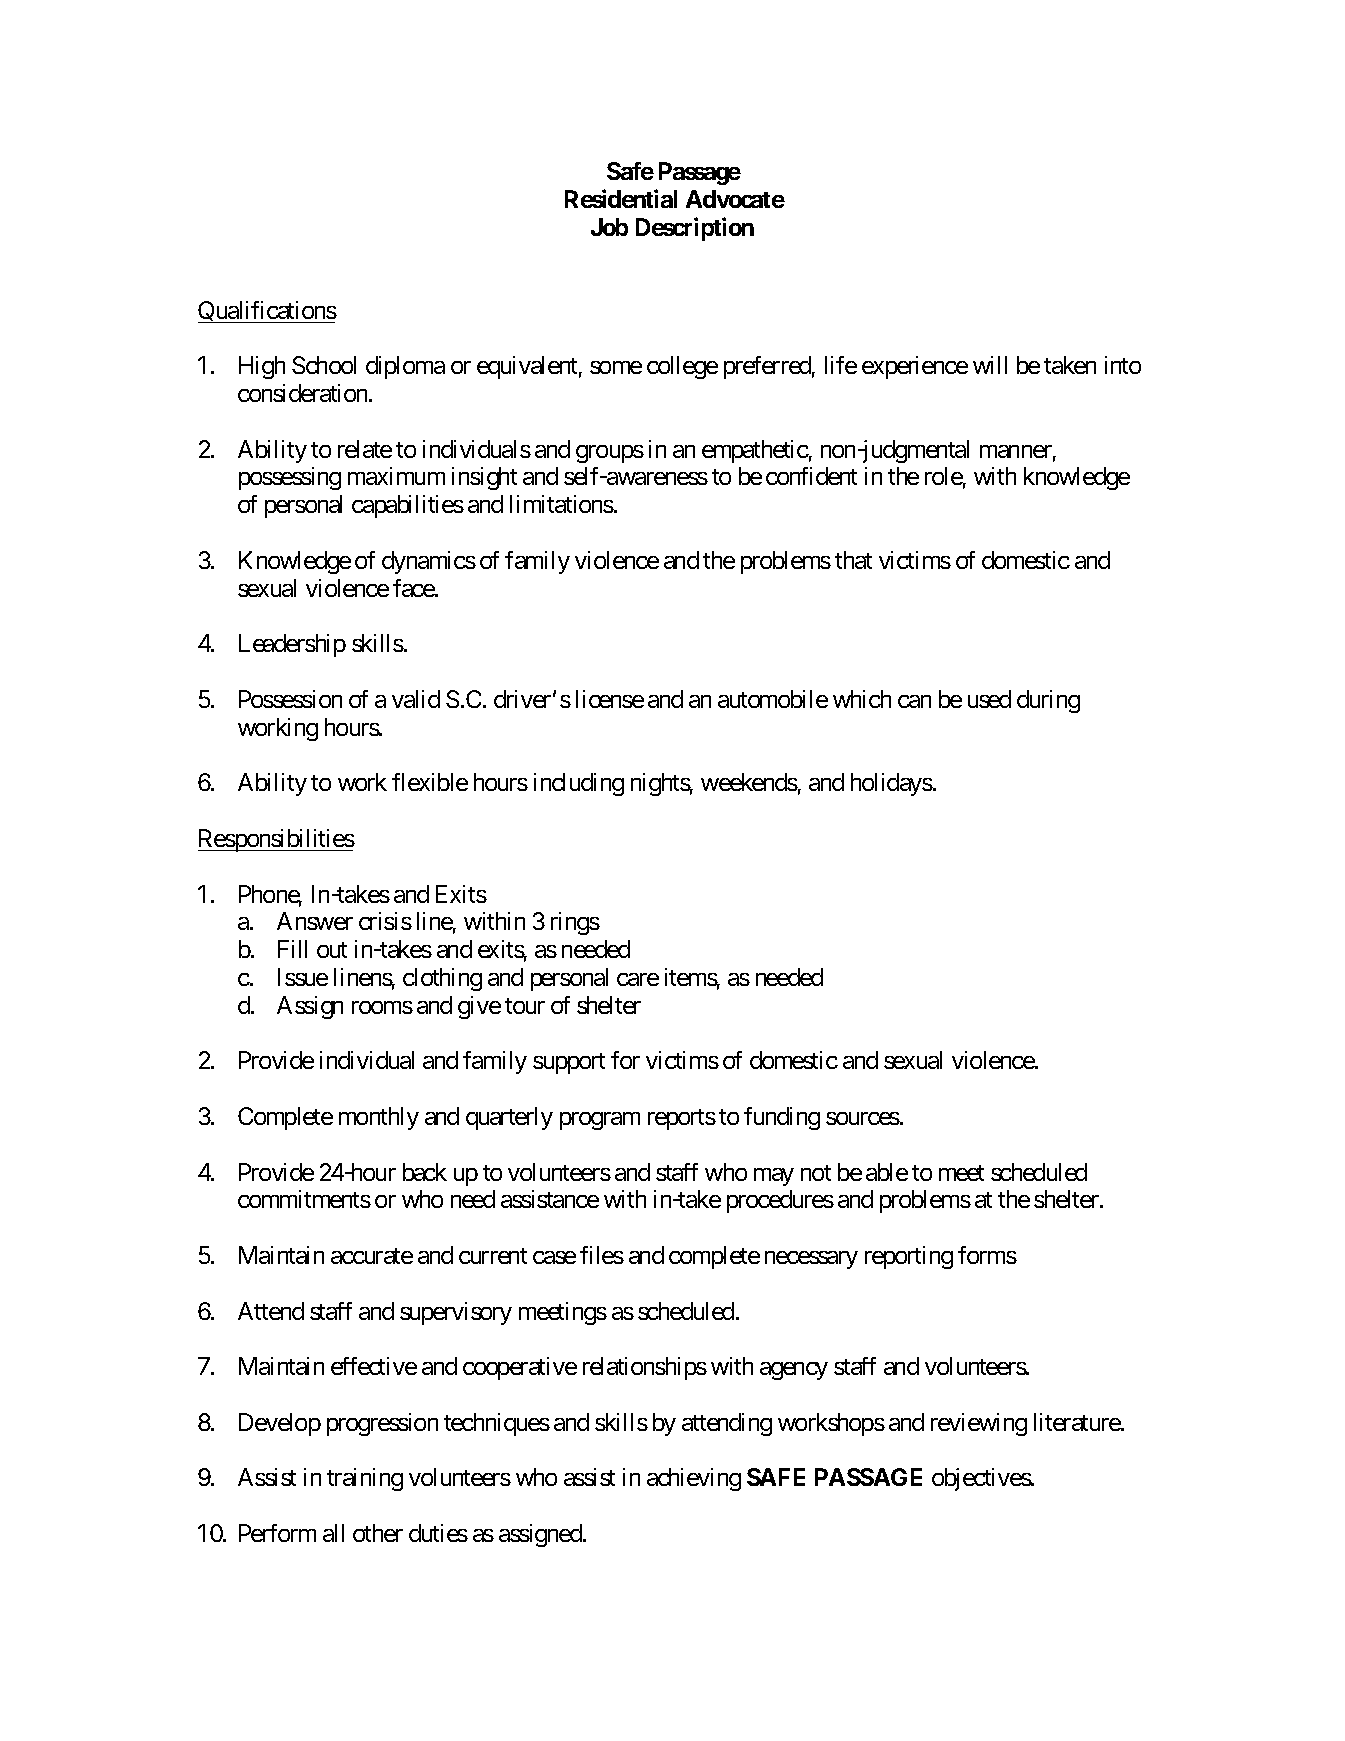 The height and width of the screenshot is (1741, 1345). Describe the element at coordinates (315, 921) in the screenshot. I see `Answer` at that location.
